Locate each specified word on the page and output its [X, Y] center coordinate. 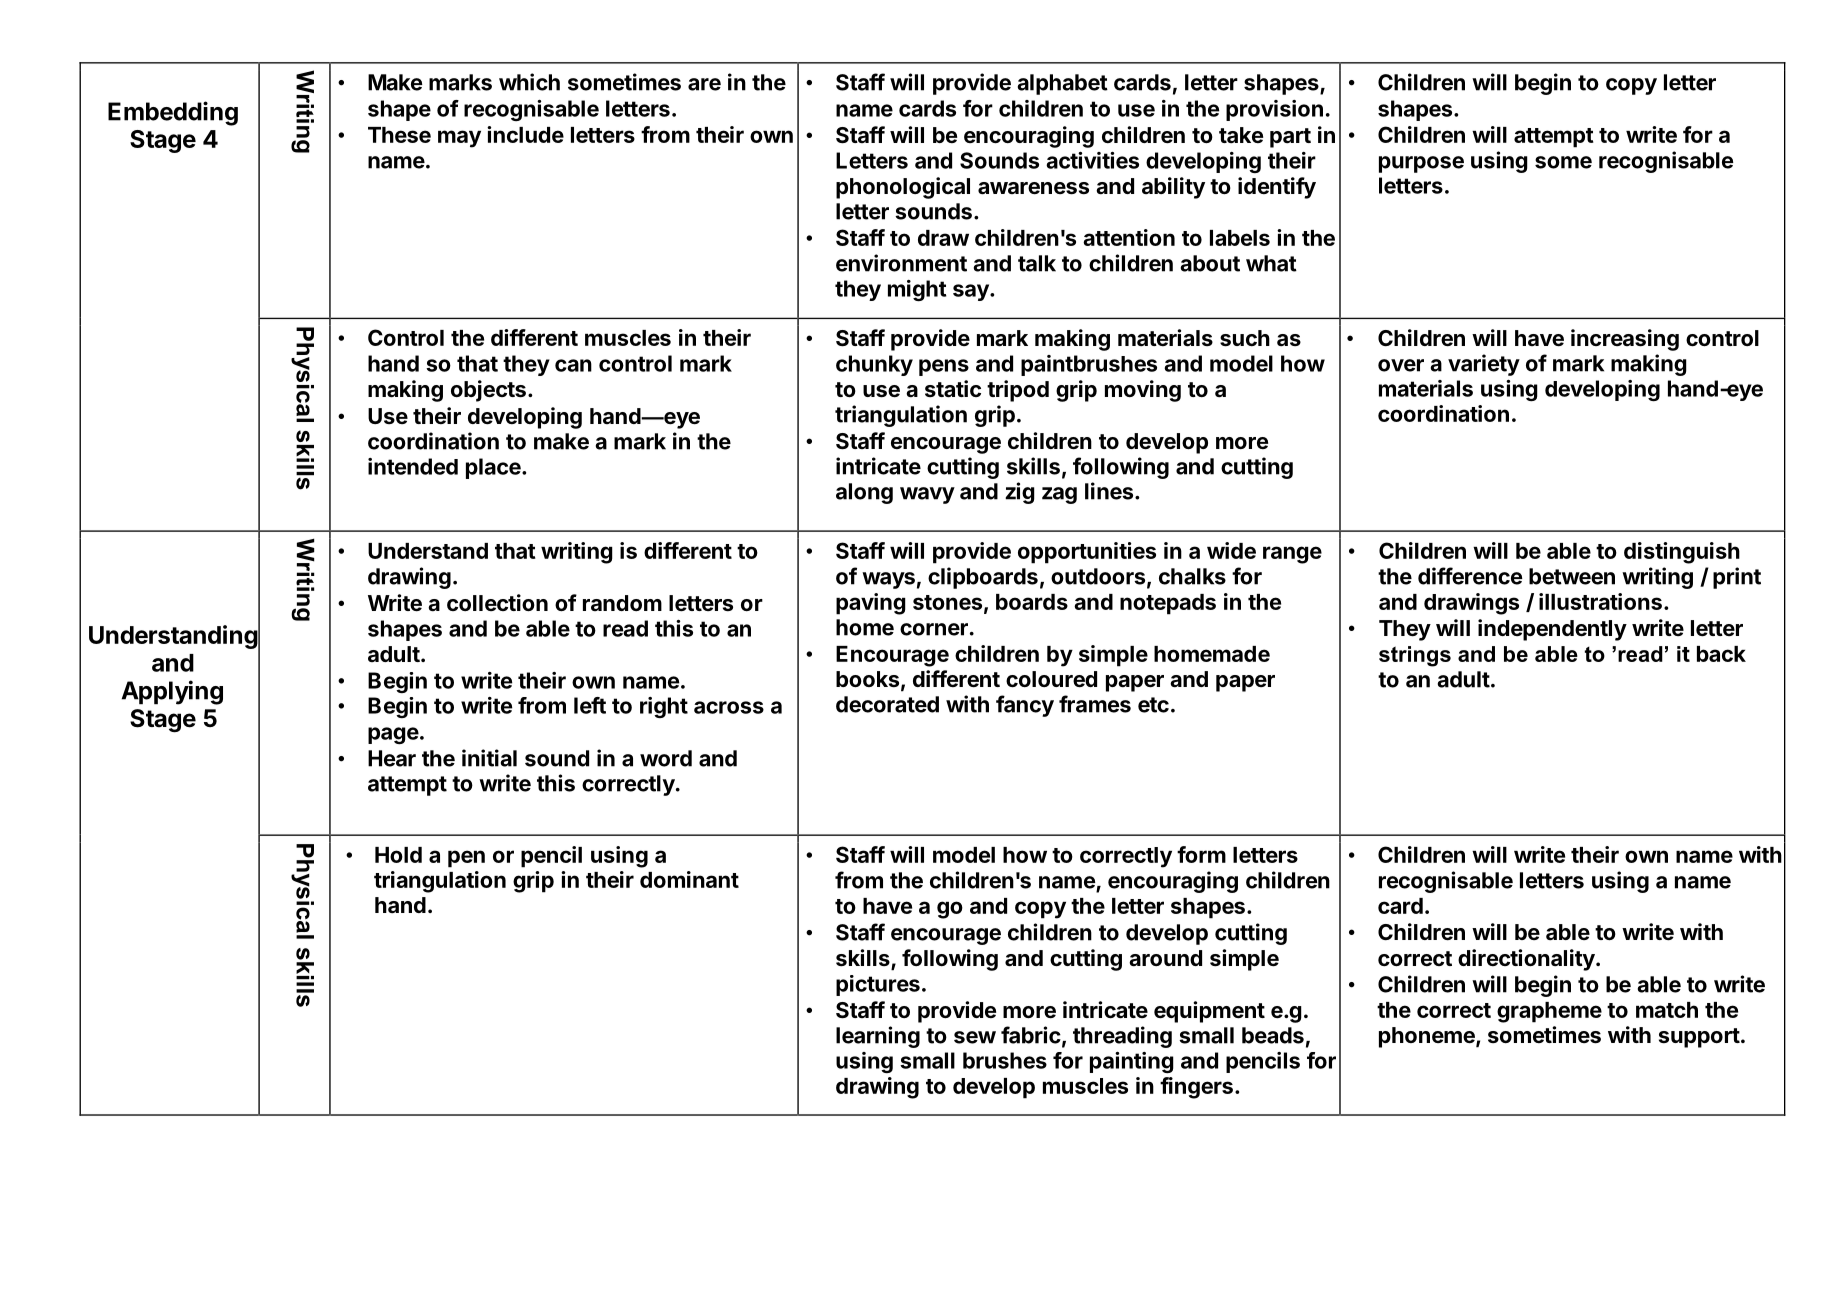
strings [1415, 656]
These [399, 135]
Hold [398, 855]
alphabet [1063, 84]
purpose [1421, 164]
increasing [1625, 340]
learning [878, 1037]
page [393, 735]
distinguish [1682, 553]
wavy [927, 495]
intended [413, 466]
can [573, 365]
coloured [1051, 679]
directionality [1527, 960]
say [972, 292]
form [1201, 854]
